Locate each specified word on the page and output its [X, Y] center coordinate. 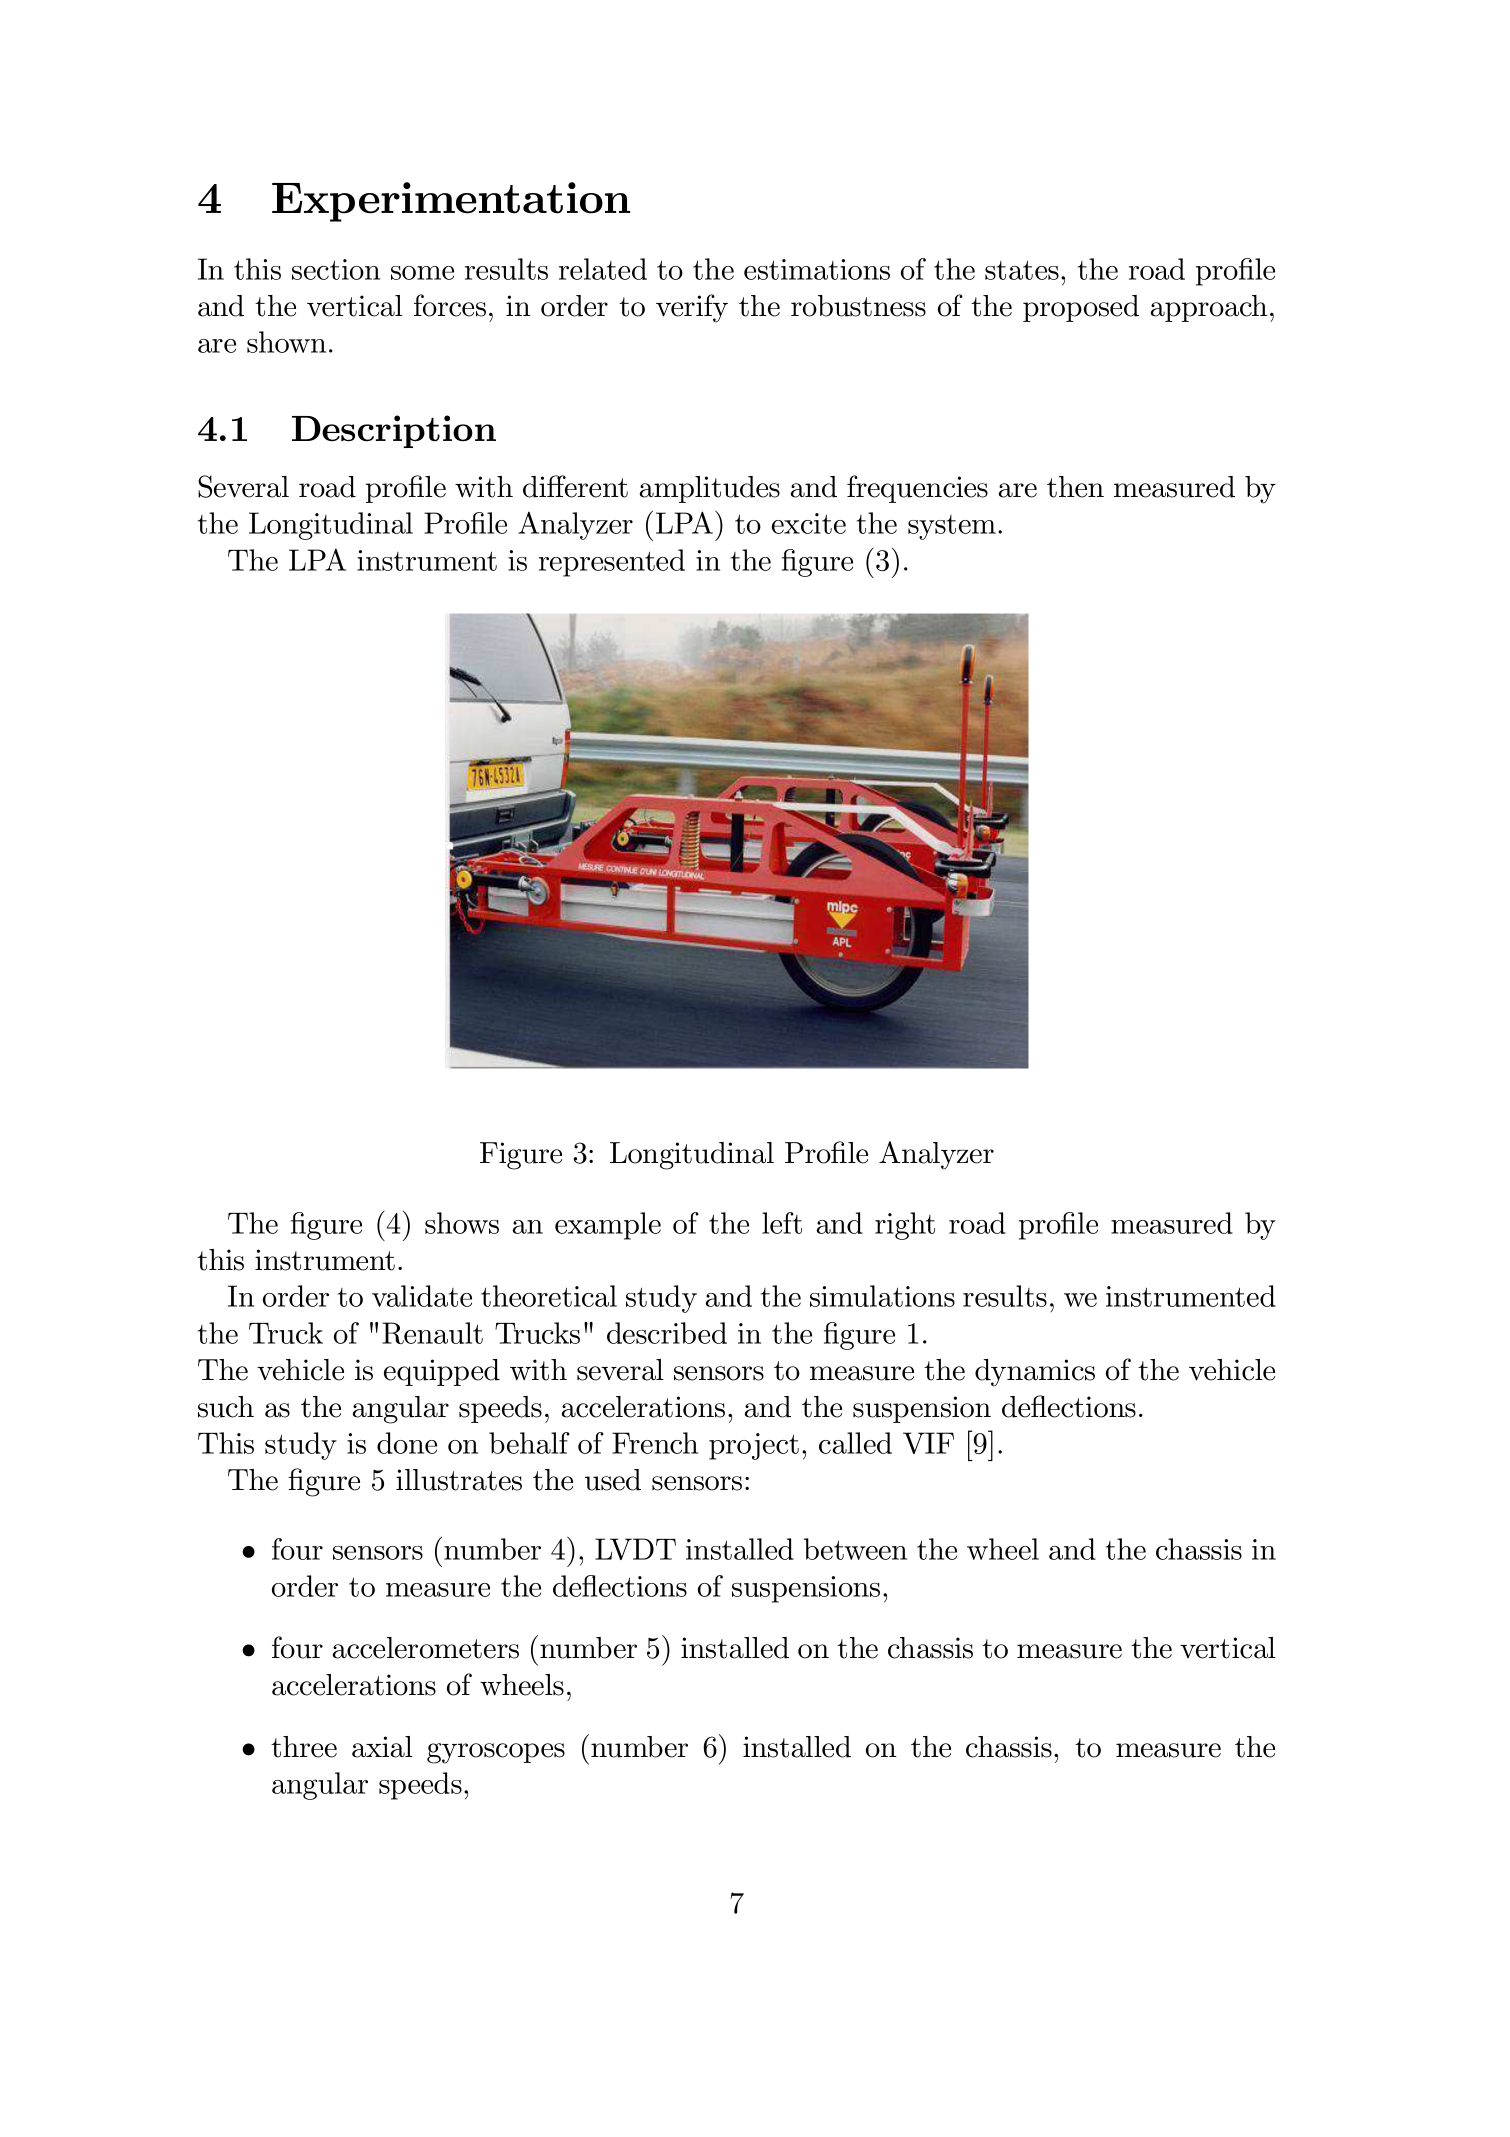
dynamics [1035, 1373]
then [1075, 487]
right [905, 1226]
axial [382, 1747]
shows [462, 1223]
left [782, 1223]
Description [394, 431]
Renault [432, 1333]
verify [692, 308]
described [667, 1333]
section [336, 269]
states [1022, 270]
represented [612, 563]
